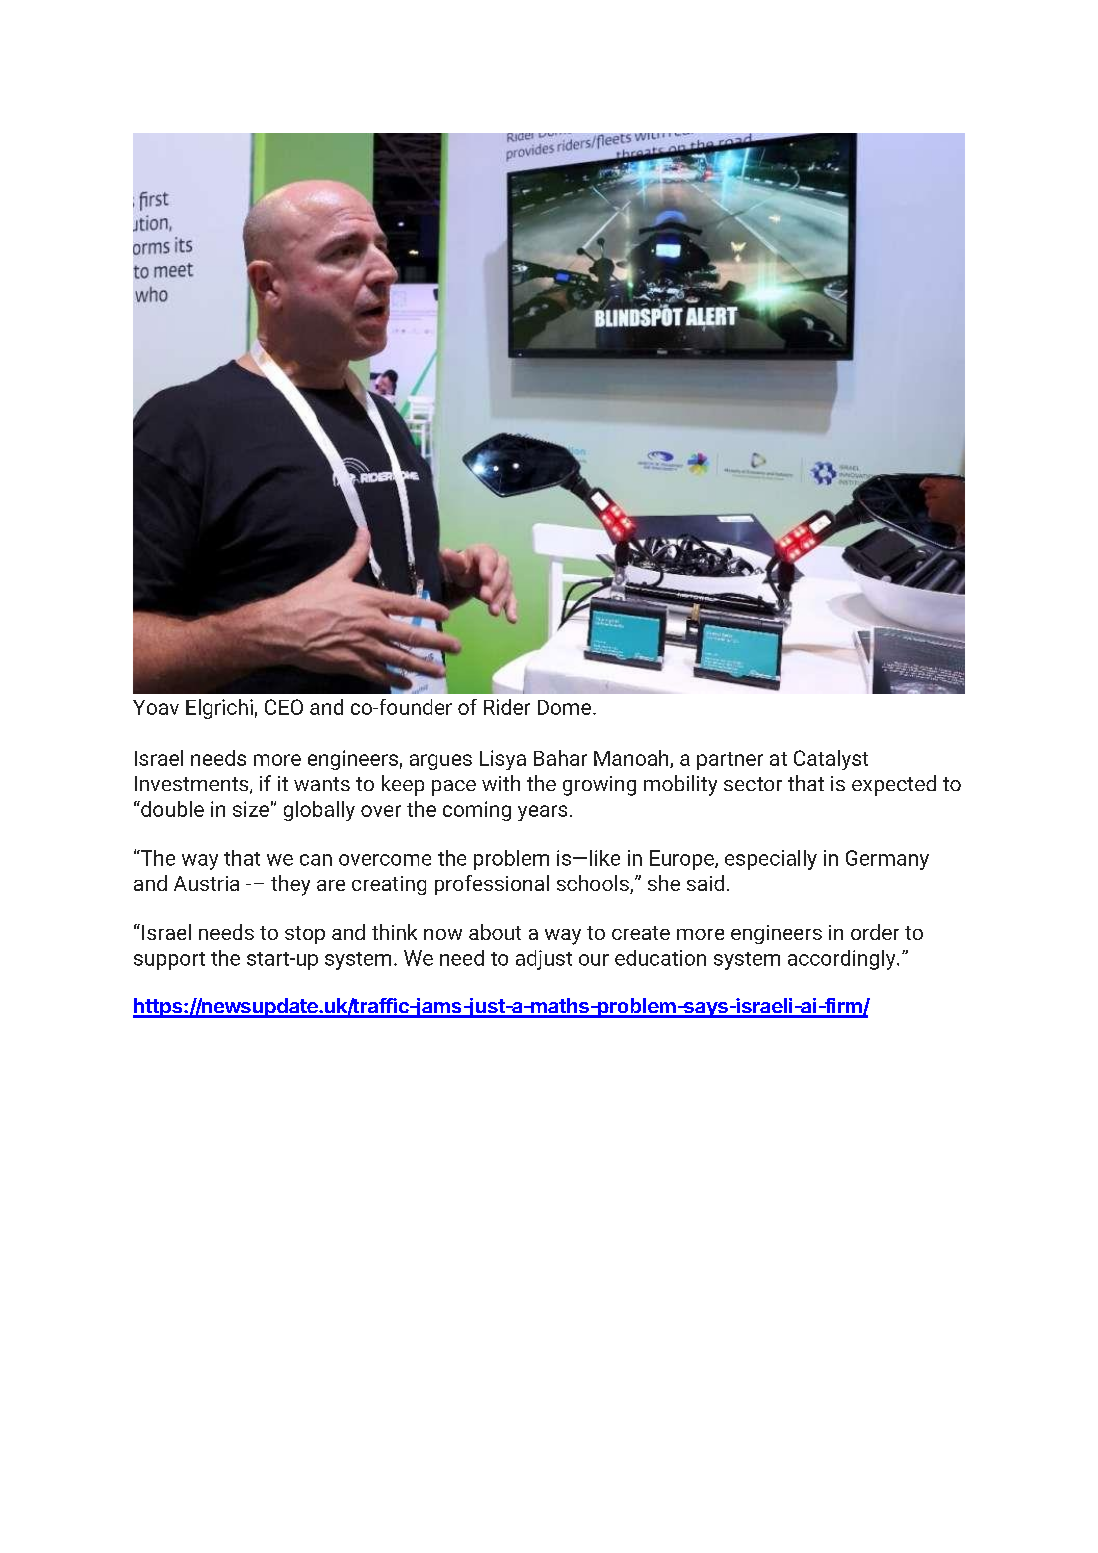 The image size is (1098, 1553). Describe the element at coordinates (169, 961) in the image. I see `support` at that location.
